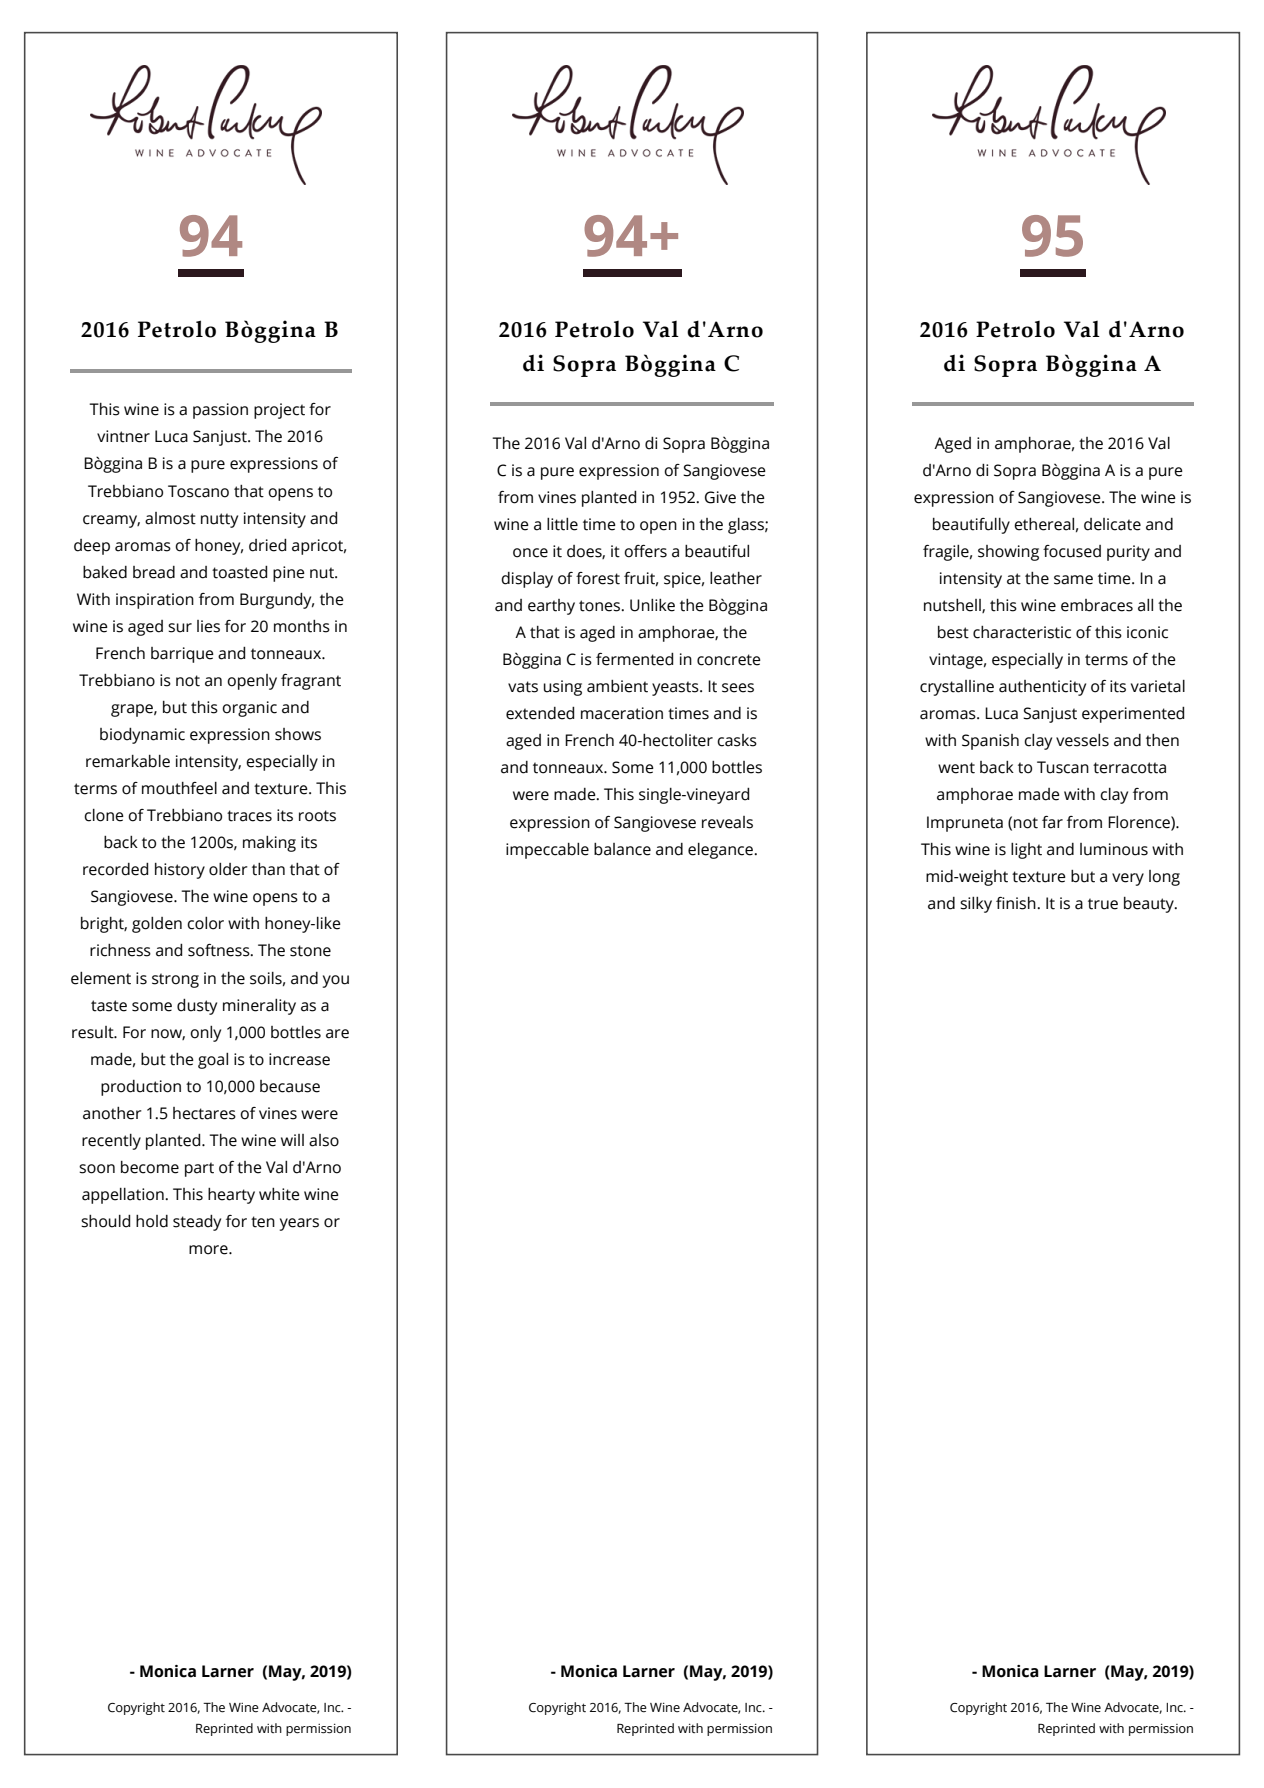 The width and height of the screenshot is (1264, 1788). Describe the element at coordinates (197, 1223) in the screenshot. I see `steady` at that location.
